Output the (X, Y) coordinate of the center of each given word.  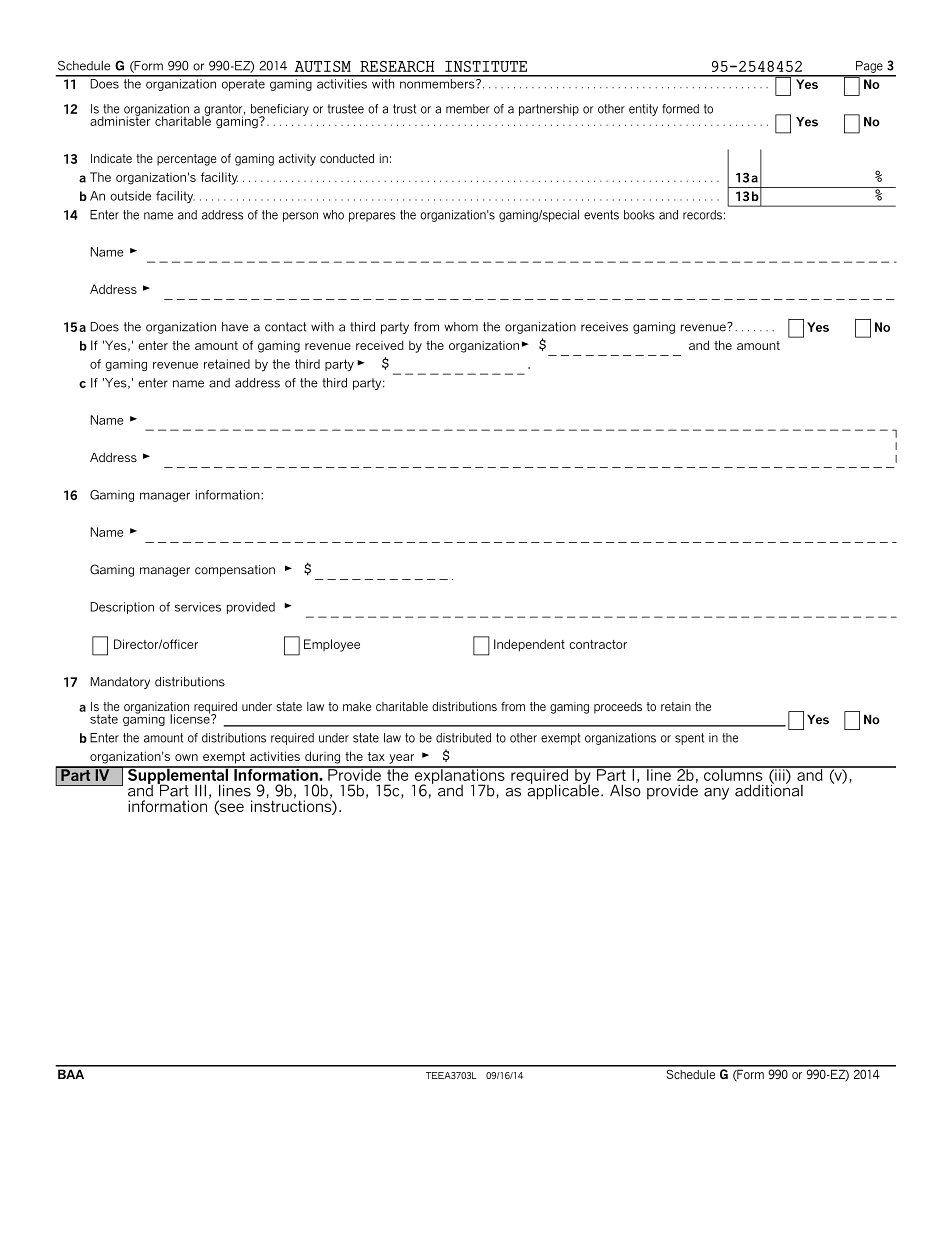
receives (604, 327)
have (235, 327)
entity (643, 110)
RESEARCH (397, 66)
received (380, 345)
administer (120, 120)
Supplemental (178, 776)
